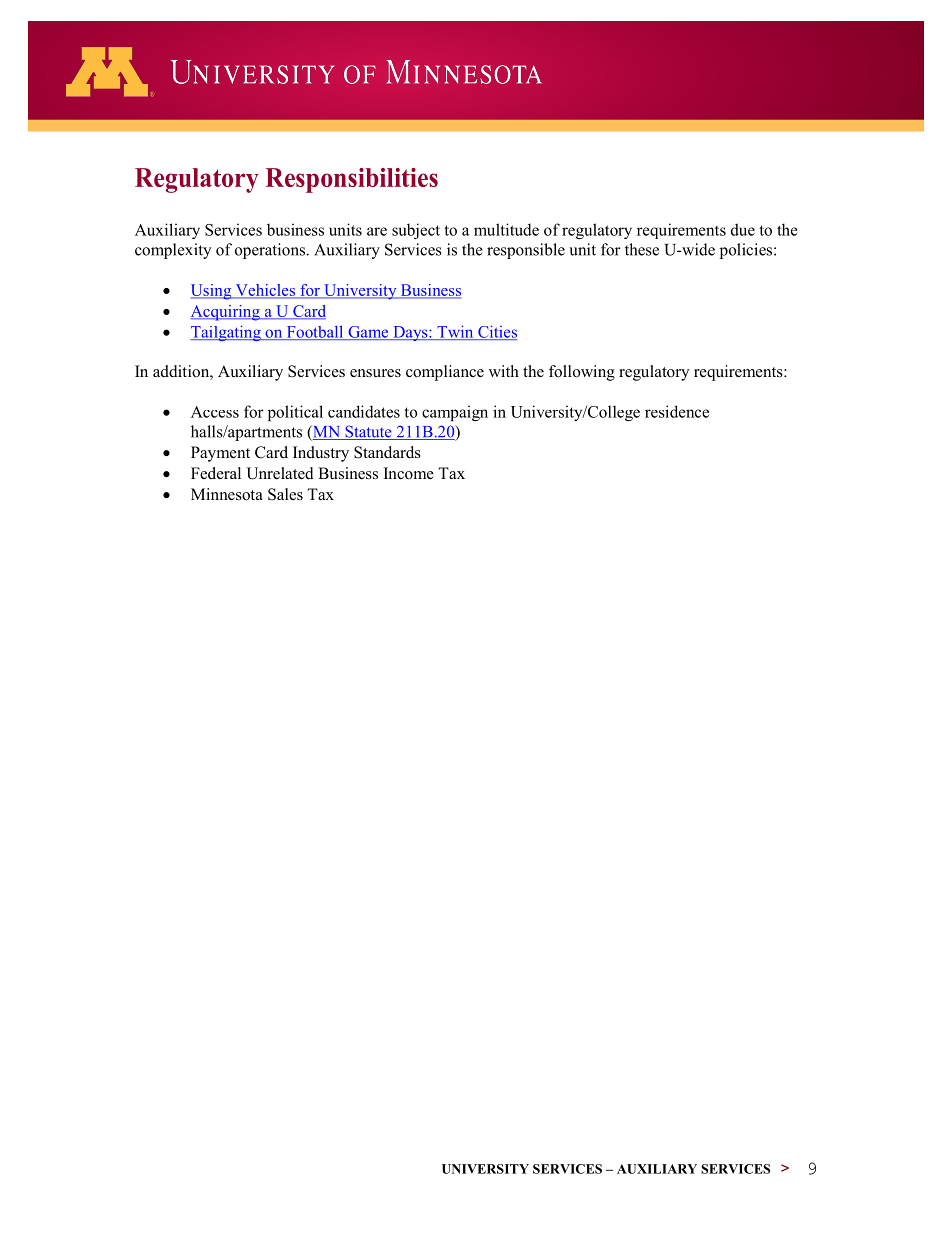 The height and width of the screenshot is (1233, 952). What do you see at coordinates (409, 473) in the screenshot?
I see `Income` at bounding box center [409, 473].
